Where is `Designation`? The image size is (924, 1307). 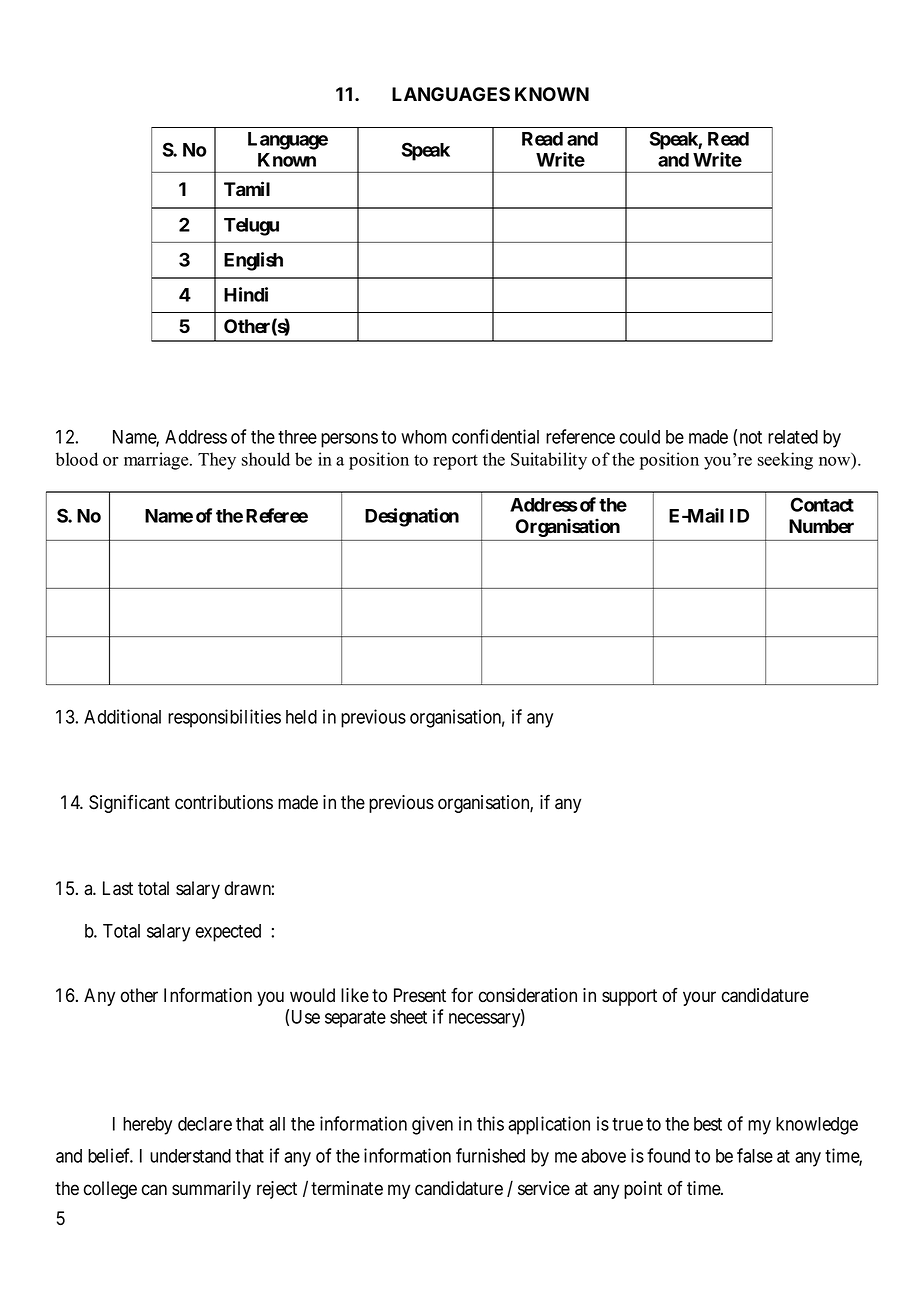
Designation is located at coordinates (412, 517).
